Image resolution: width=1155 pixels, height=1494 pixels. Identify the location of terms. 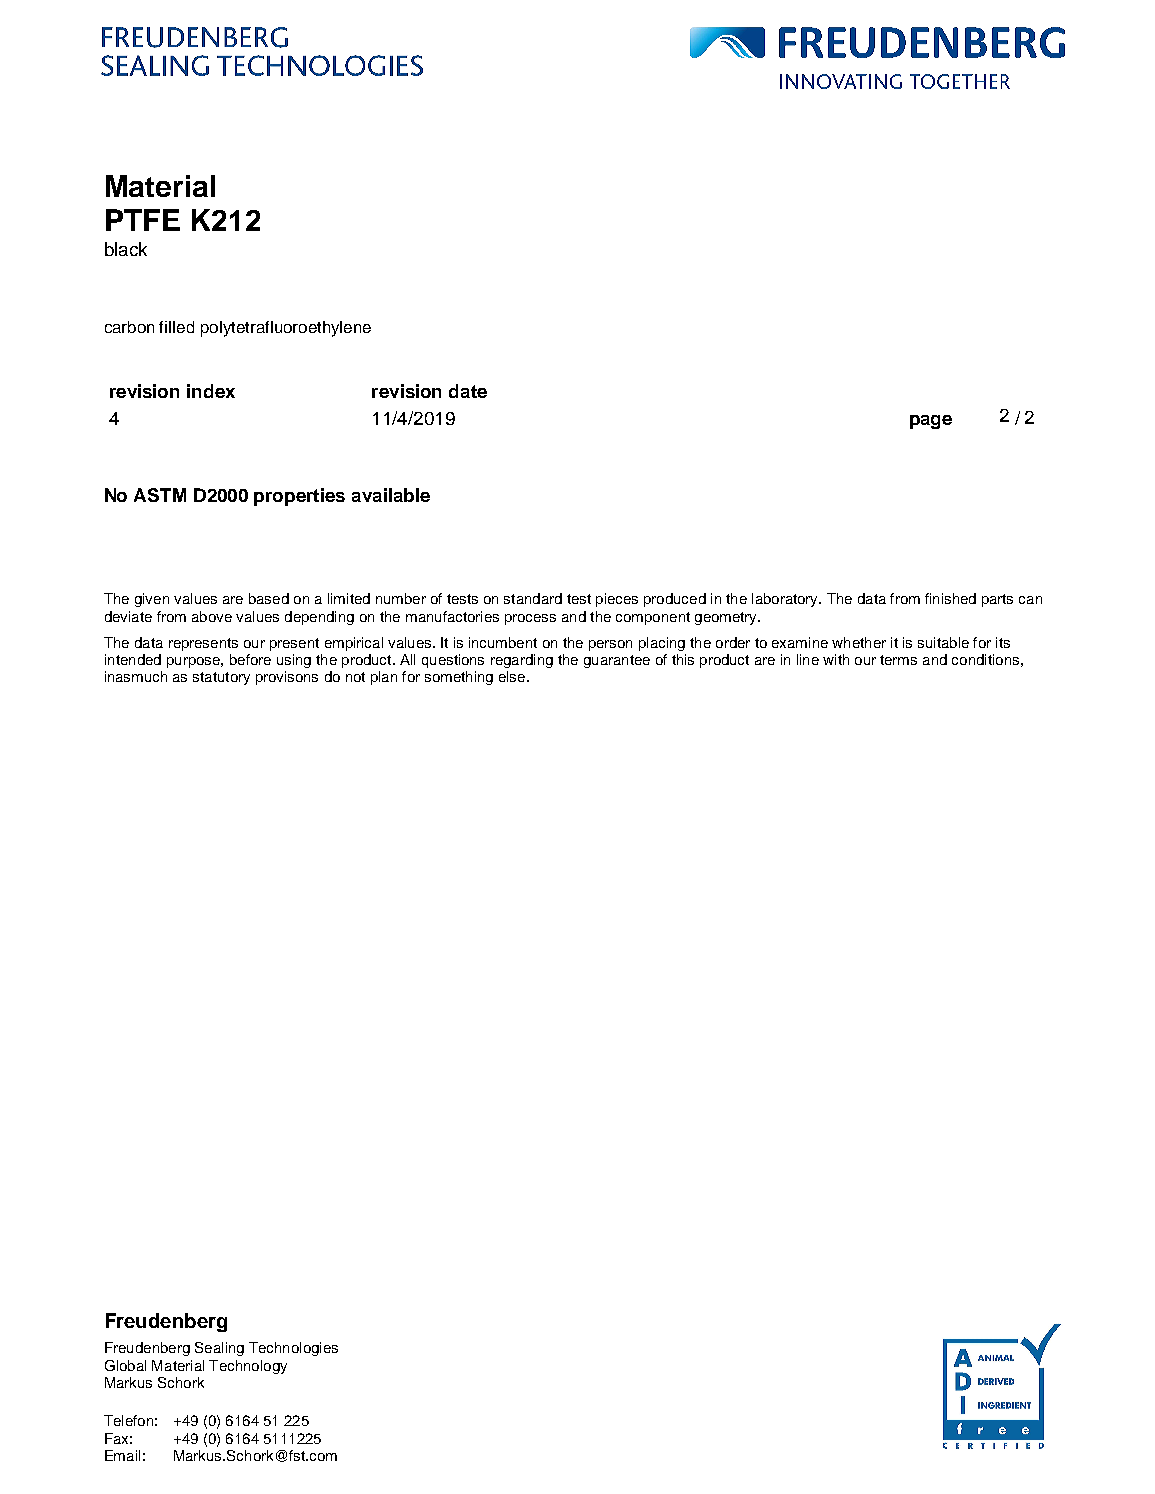
(898, 660).
